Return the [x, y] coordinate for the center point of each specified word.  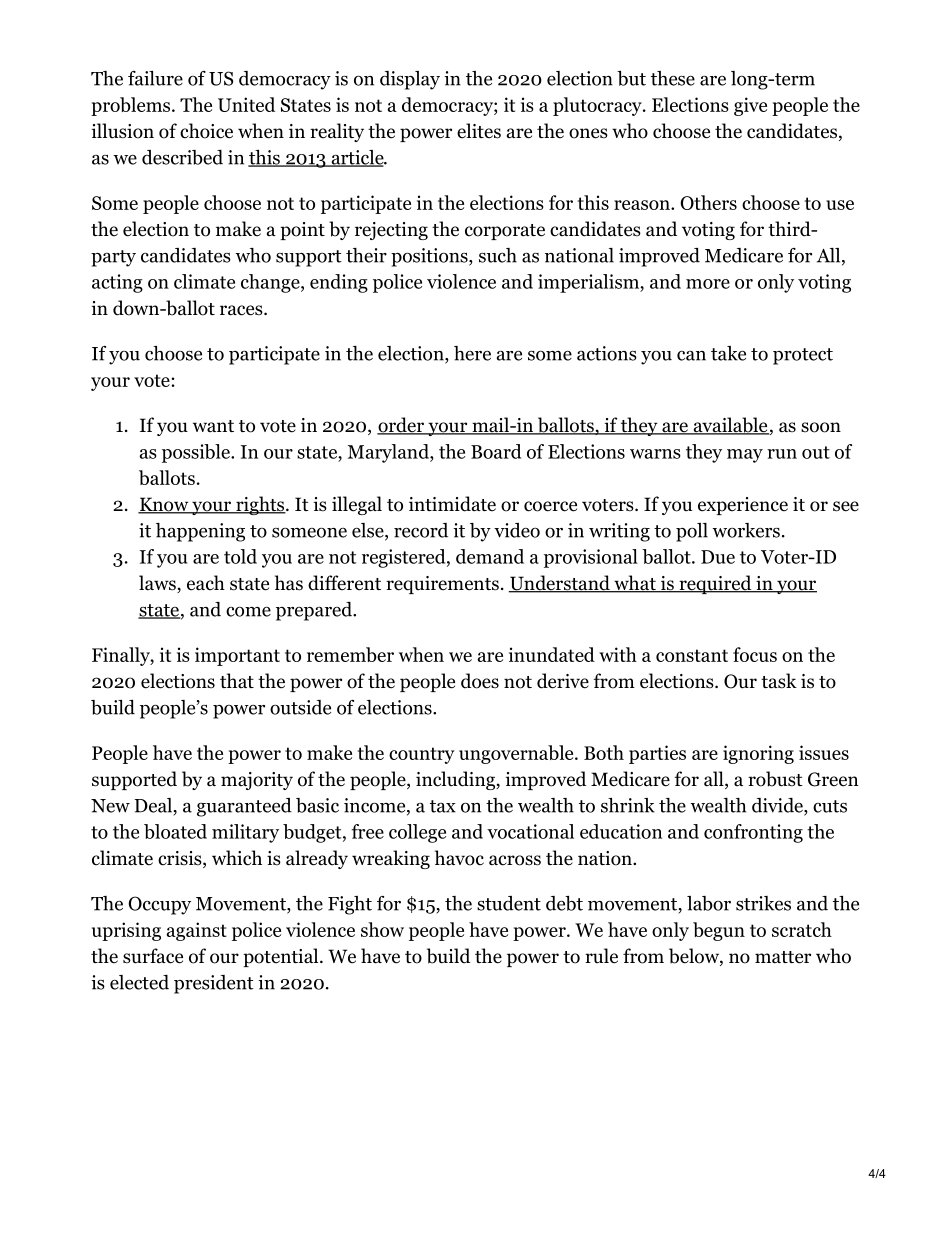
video [517, 530]
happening [200, 532]
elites [479, 131]
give [750, 106]
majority [257, 781]
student [509, 903]
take [728, 353]
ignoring [758, 754]
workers [746, 530]
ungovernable [517, 754]
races [242, 310]
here [472, 353]
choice [206, 131]
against [196, 931]
